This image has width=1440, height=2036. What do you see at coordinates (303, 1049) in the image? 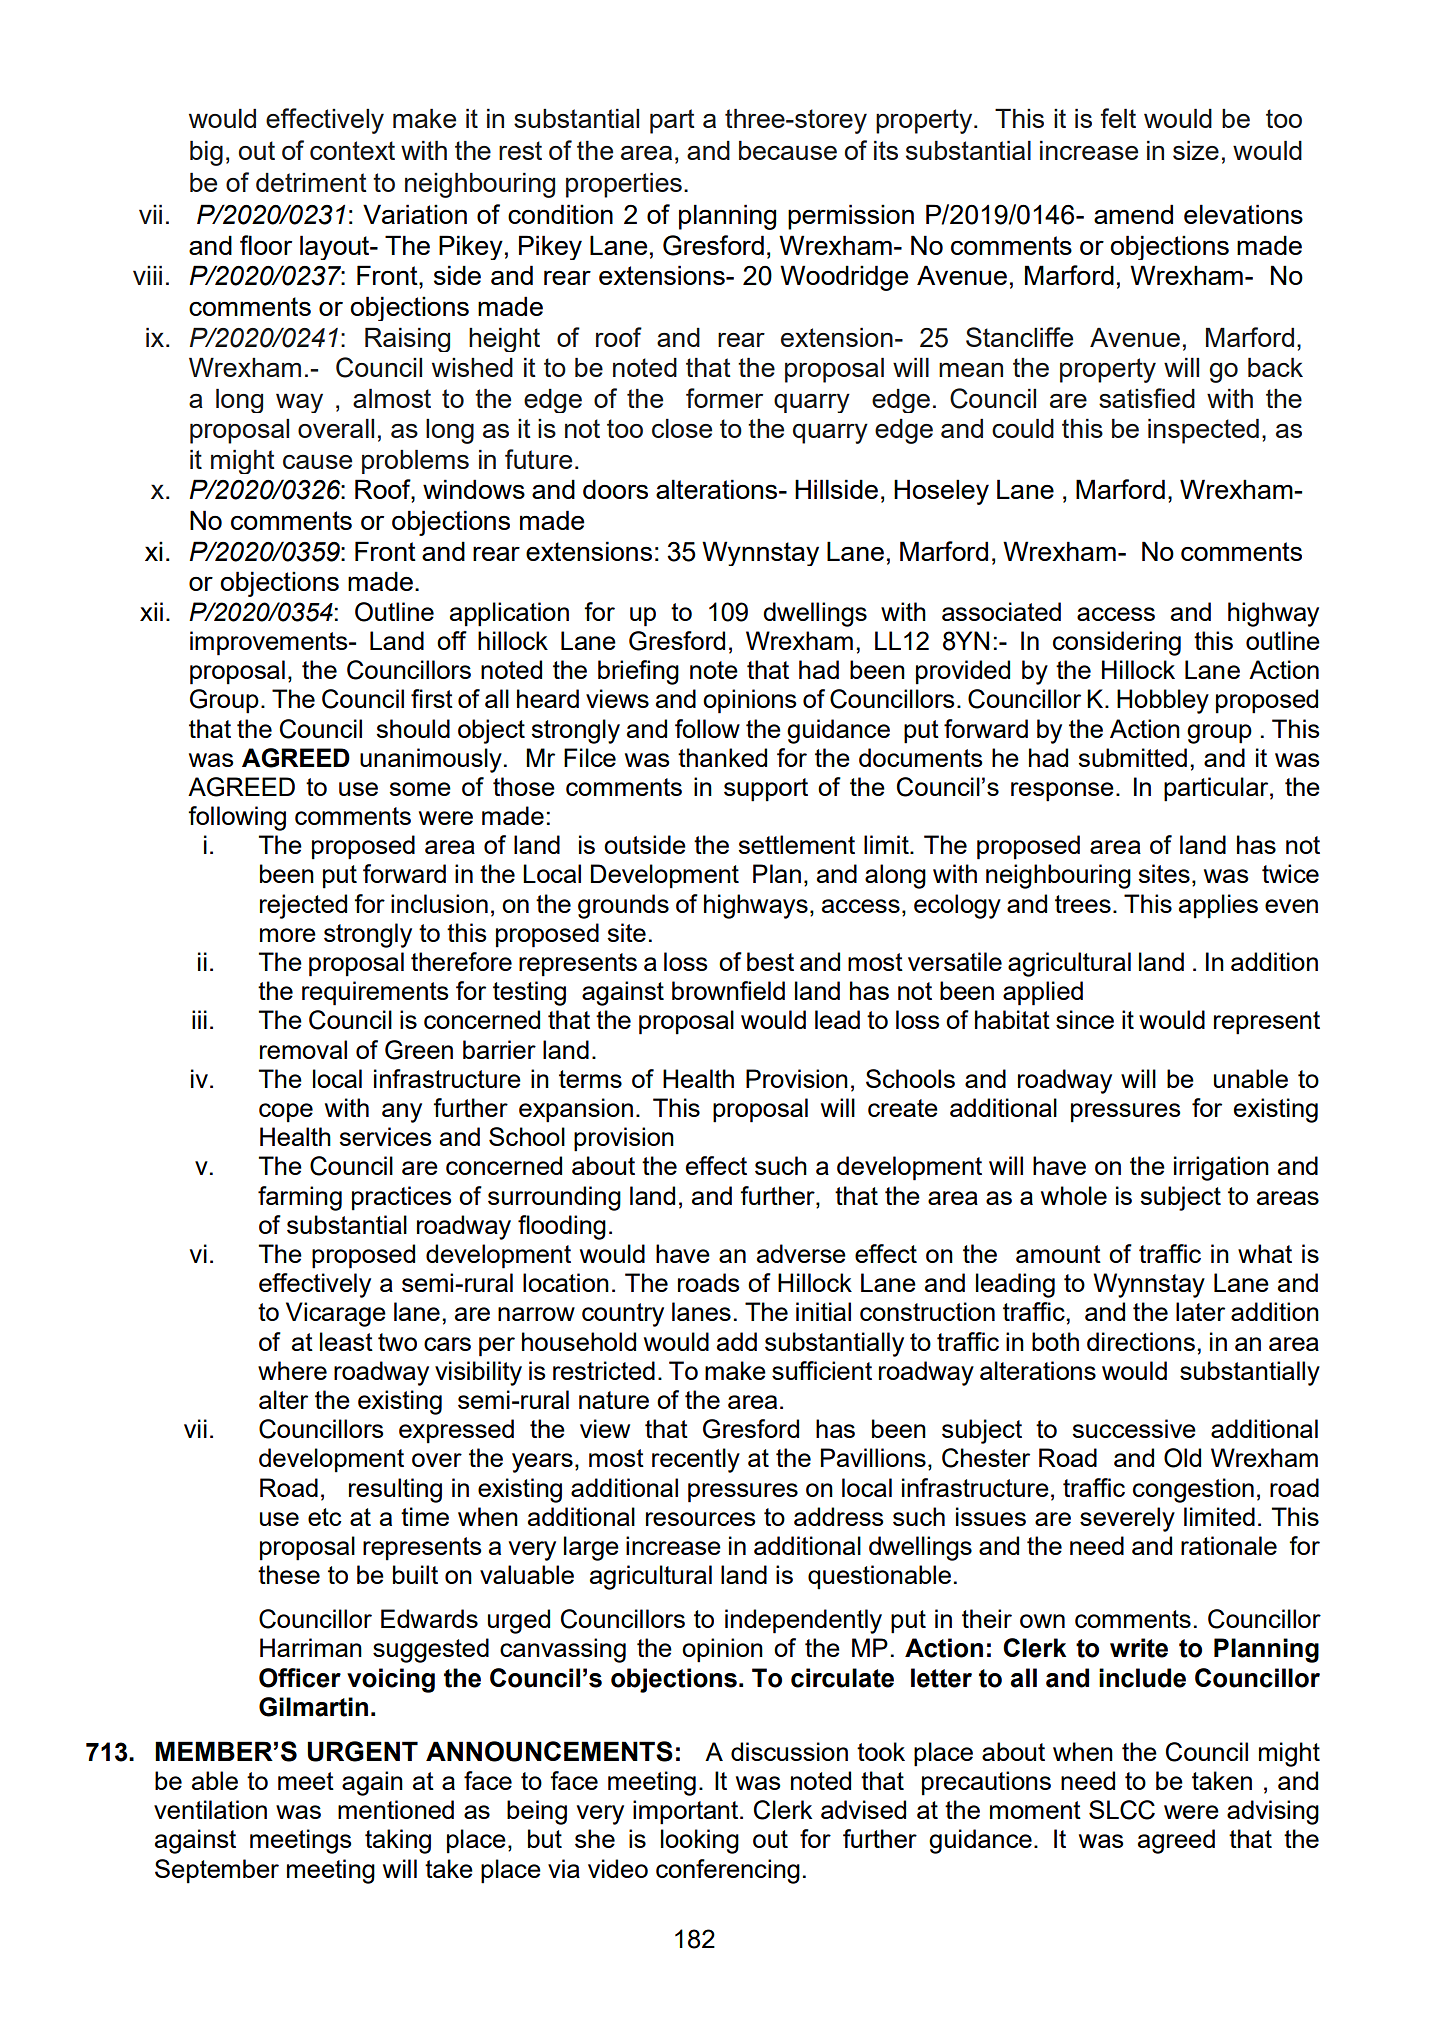
I see `removal` at bounding box center [303, 1049].
